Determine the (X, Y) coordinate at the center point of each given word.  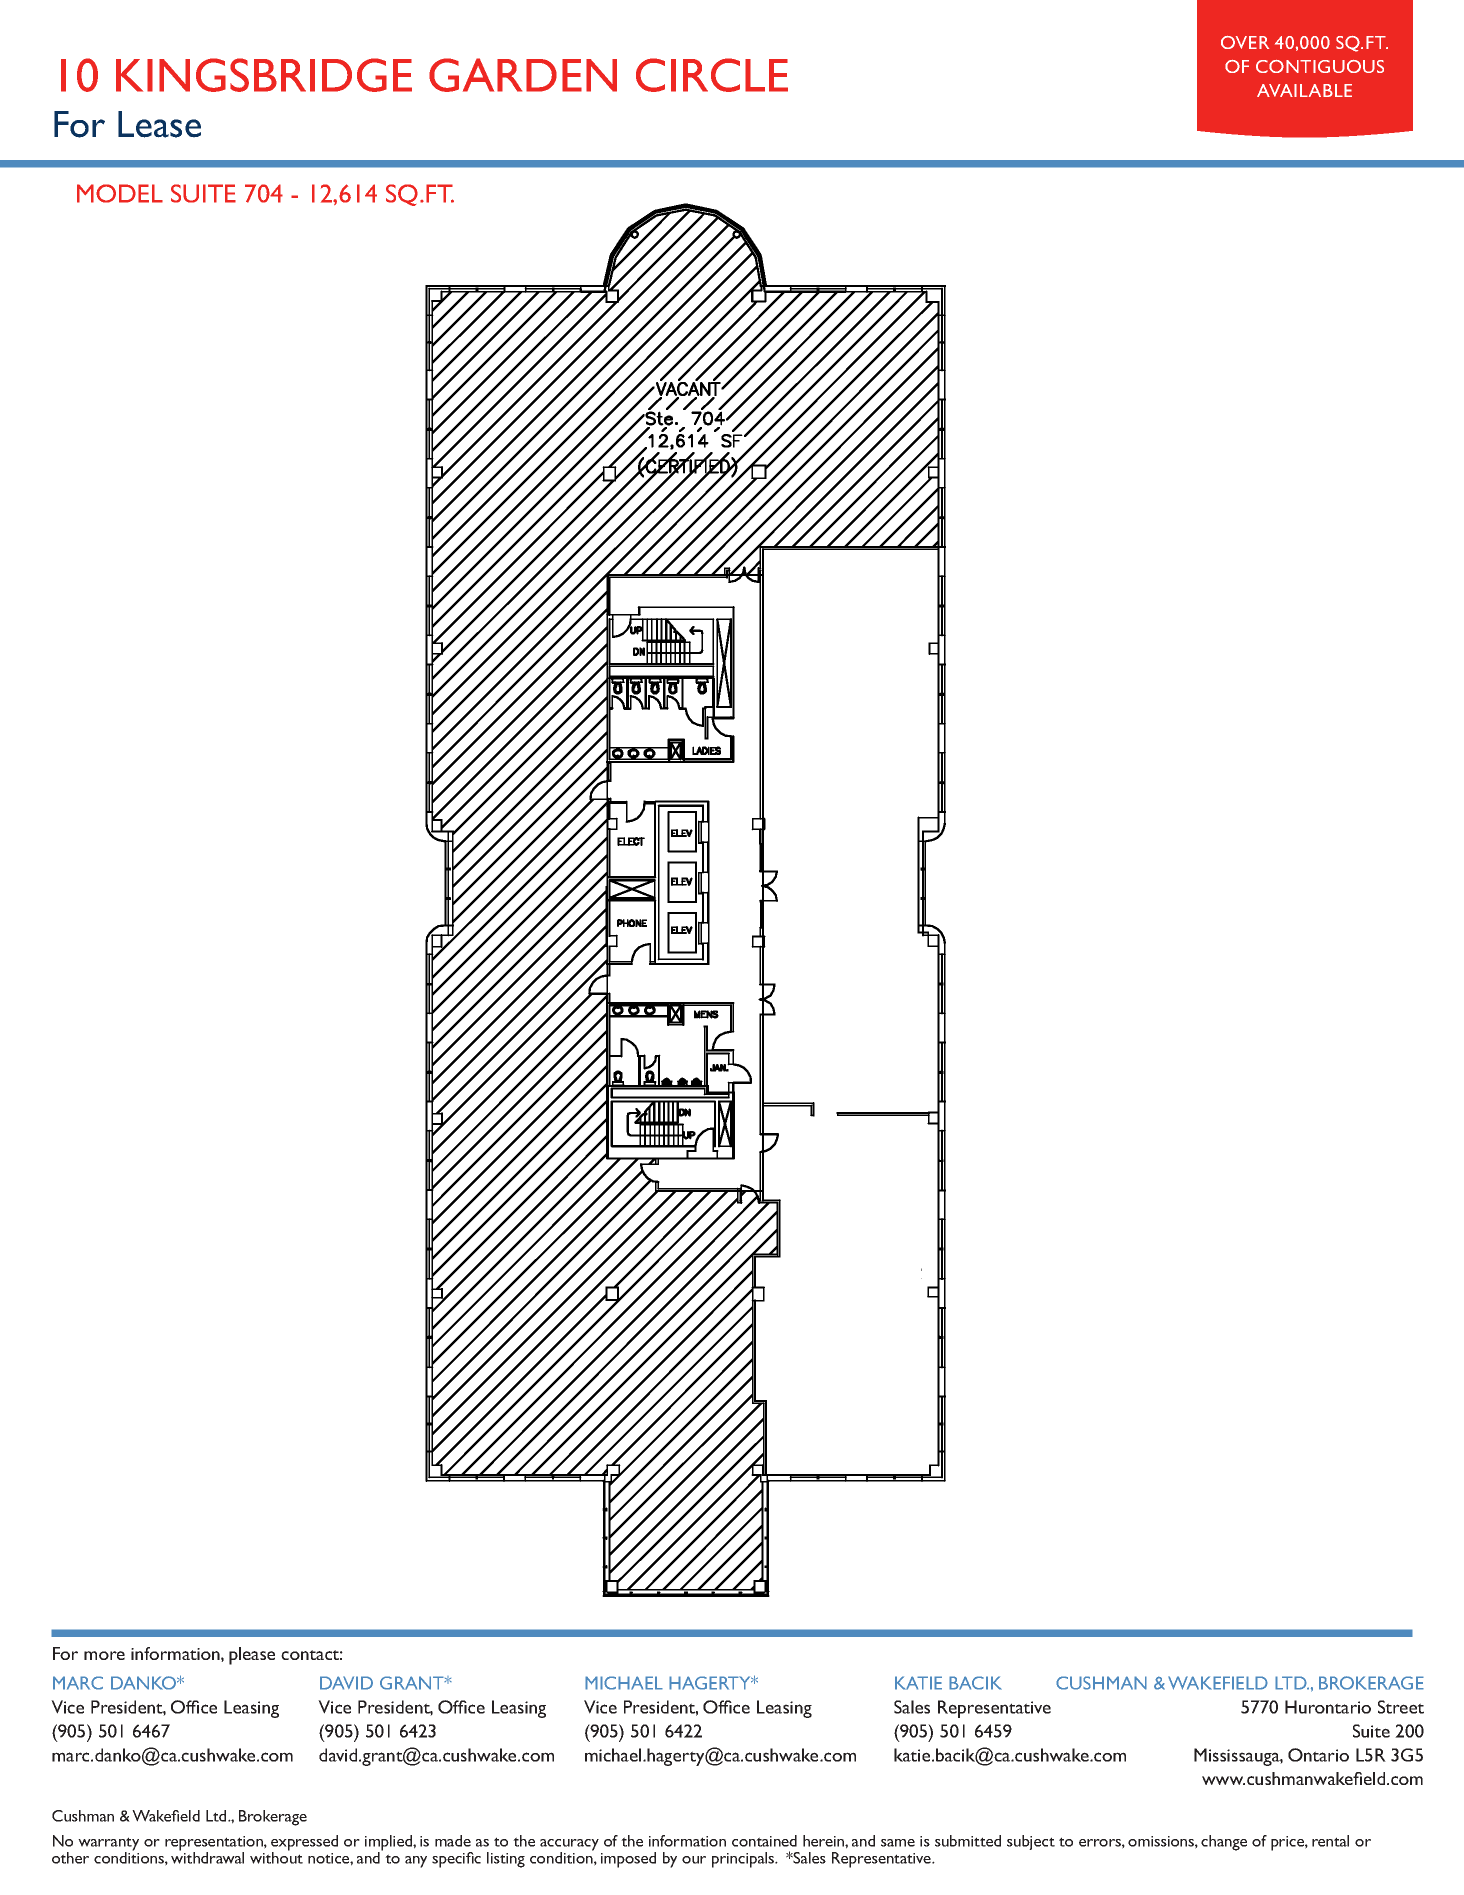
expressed (304, 1844)
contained (764, 1841)
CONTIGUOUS (1320, 66)
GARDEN (523, 75)
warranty (108, 1845)
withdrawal (207, 1857)
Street (1401, 1707)
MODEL (120, 193)
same (898, 1843)
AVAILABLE (1304, 90)
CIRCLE (712, 75)
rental (1330, 1841)
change (1224, 1843)
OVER (1245, 42)
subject (1031, 1842)
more (104, 1655)
